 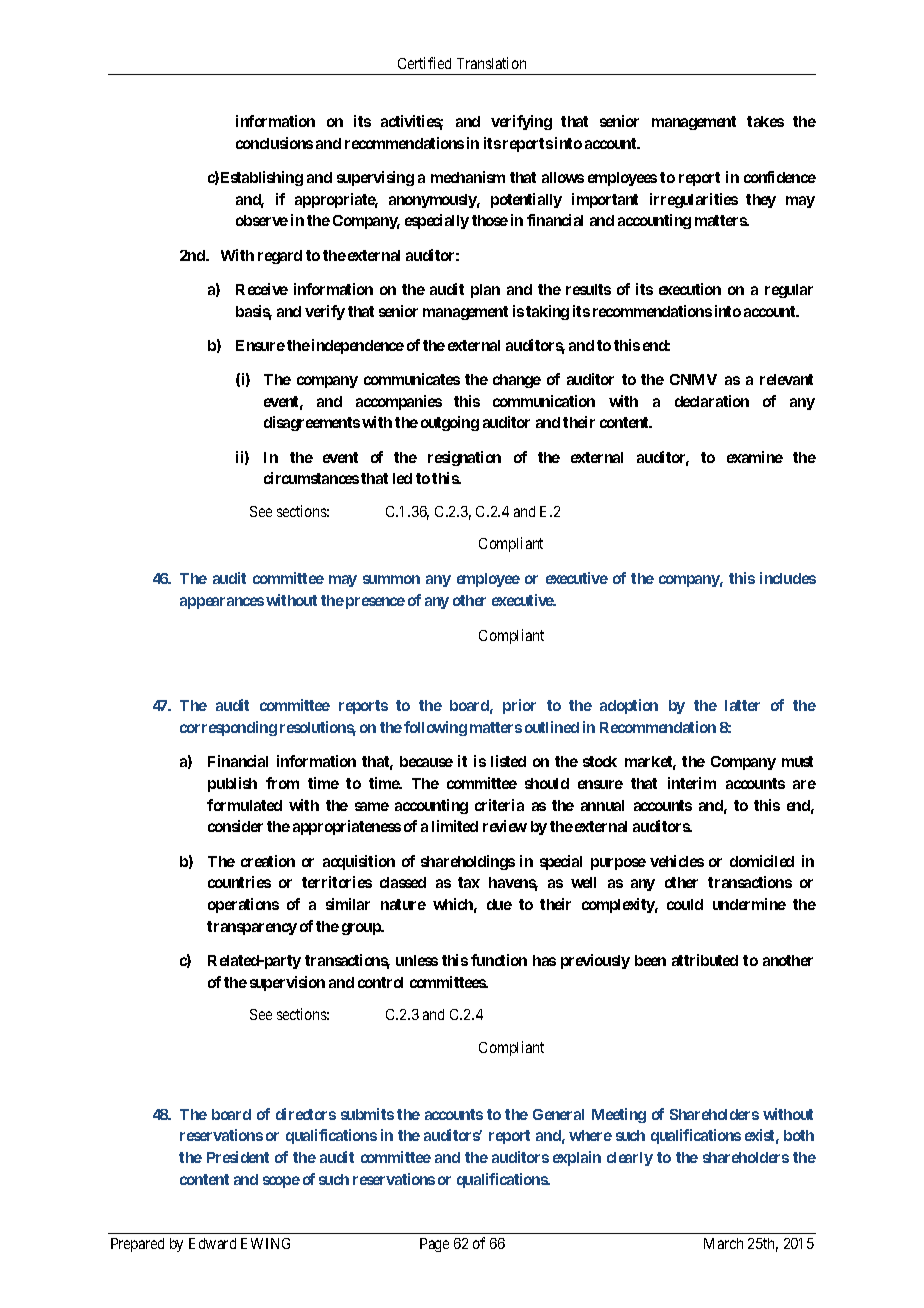 What do you see at coordinates (690, 289) in the document?
I see `execution` at bounding box center [690, 289].
